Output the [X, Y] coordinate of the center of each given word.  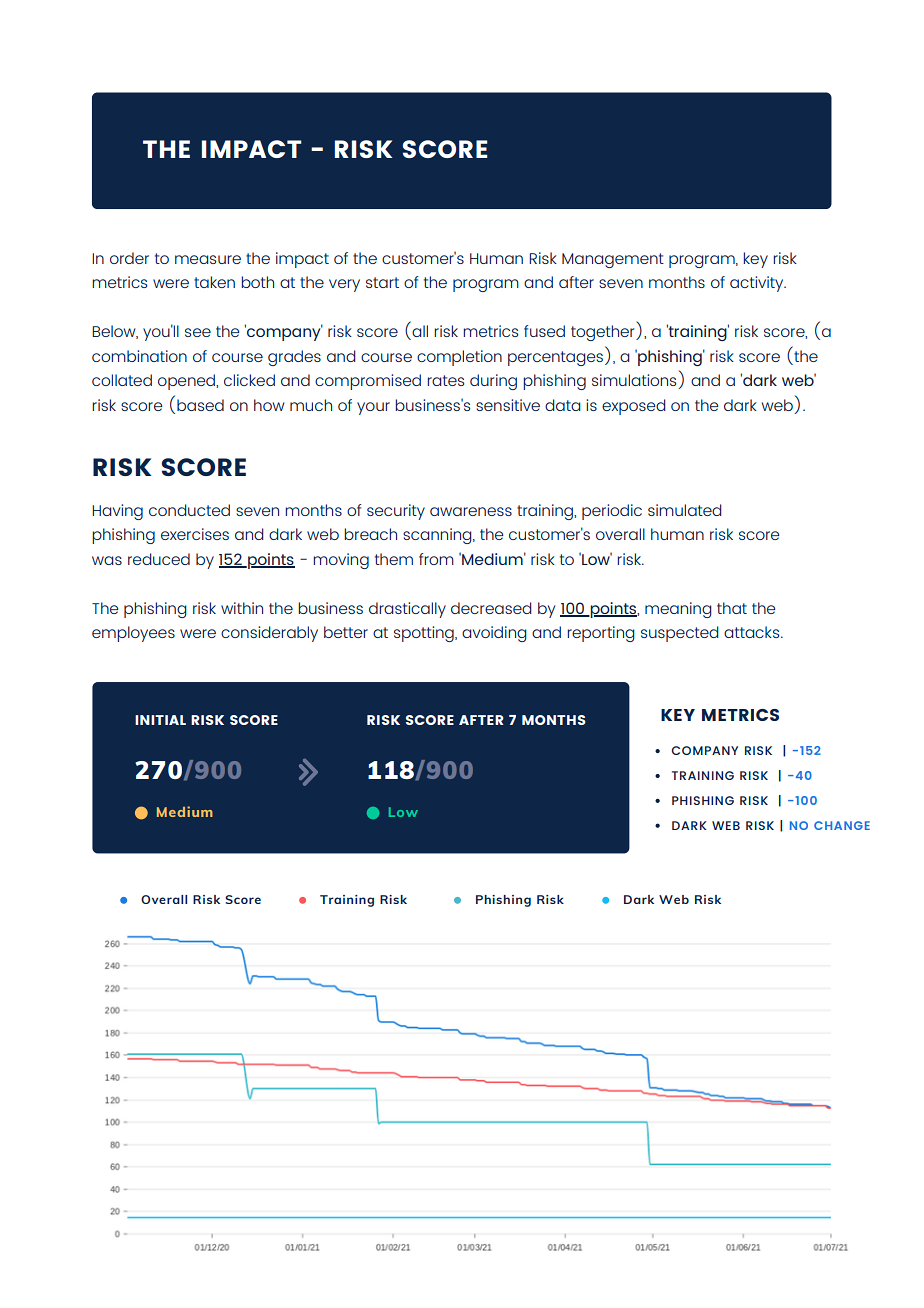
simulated [685, 510]
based [200, 405]
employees [133, 634]
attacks [753, 632]
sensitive [508, 405]
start [382, 282]
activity [758, 284]
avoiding [494, 634]
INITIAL [160, 720]
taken [214, 282]
